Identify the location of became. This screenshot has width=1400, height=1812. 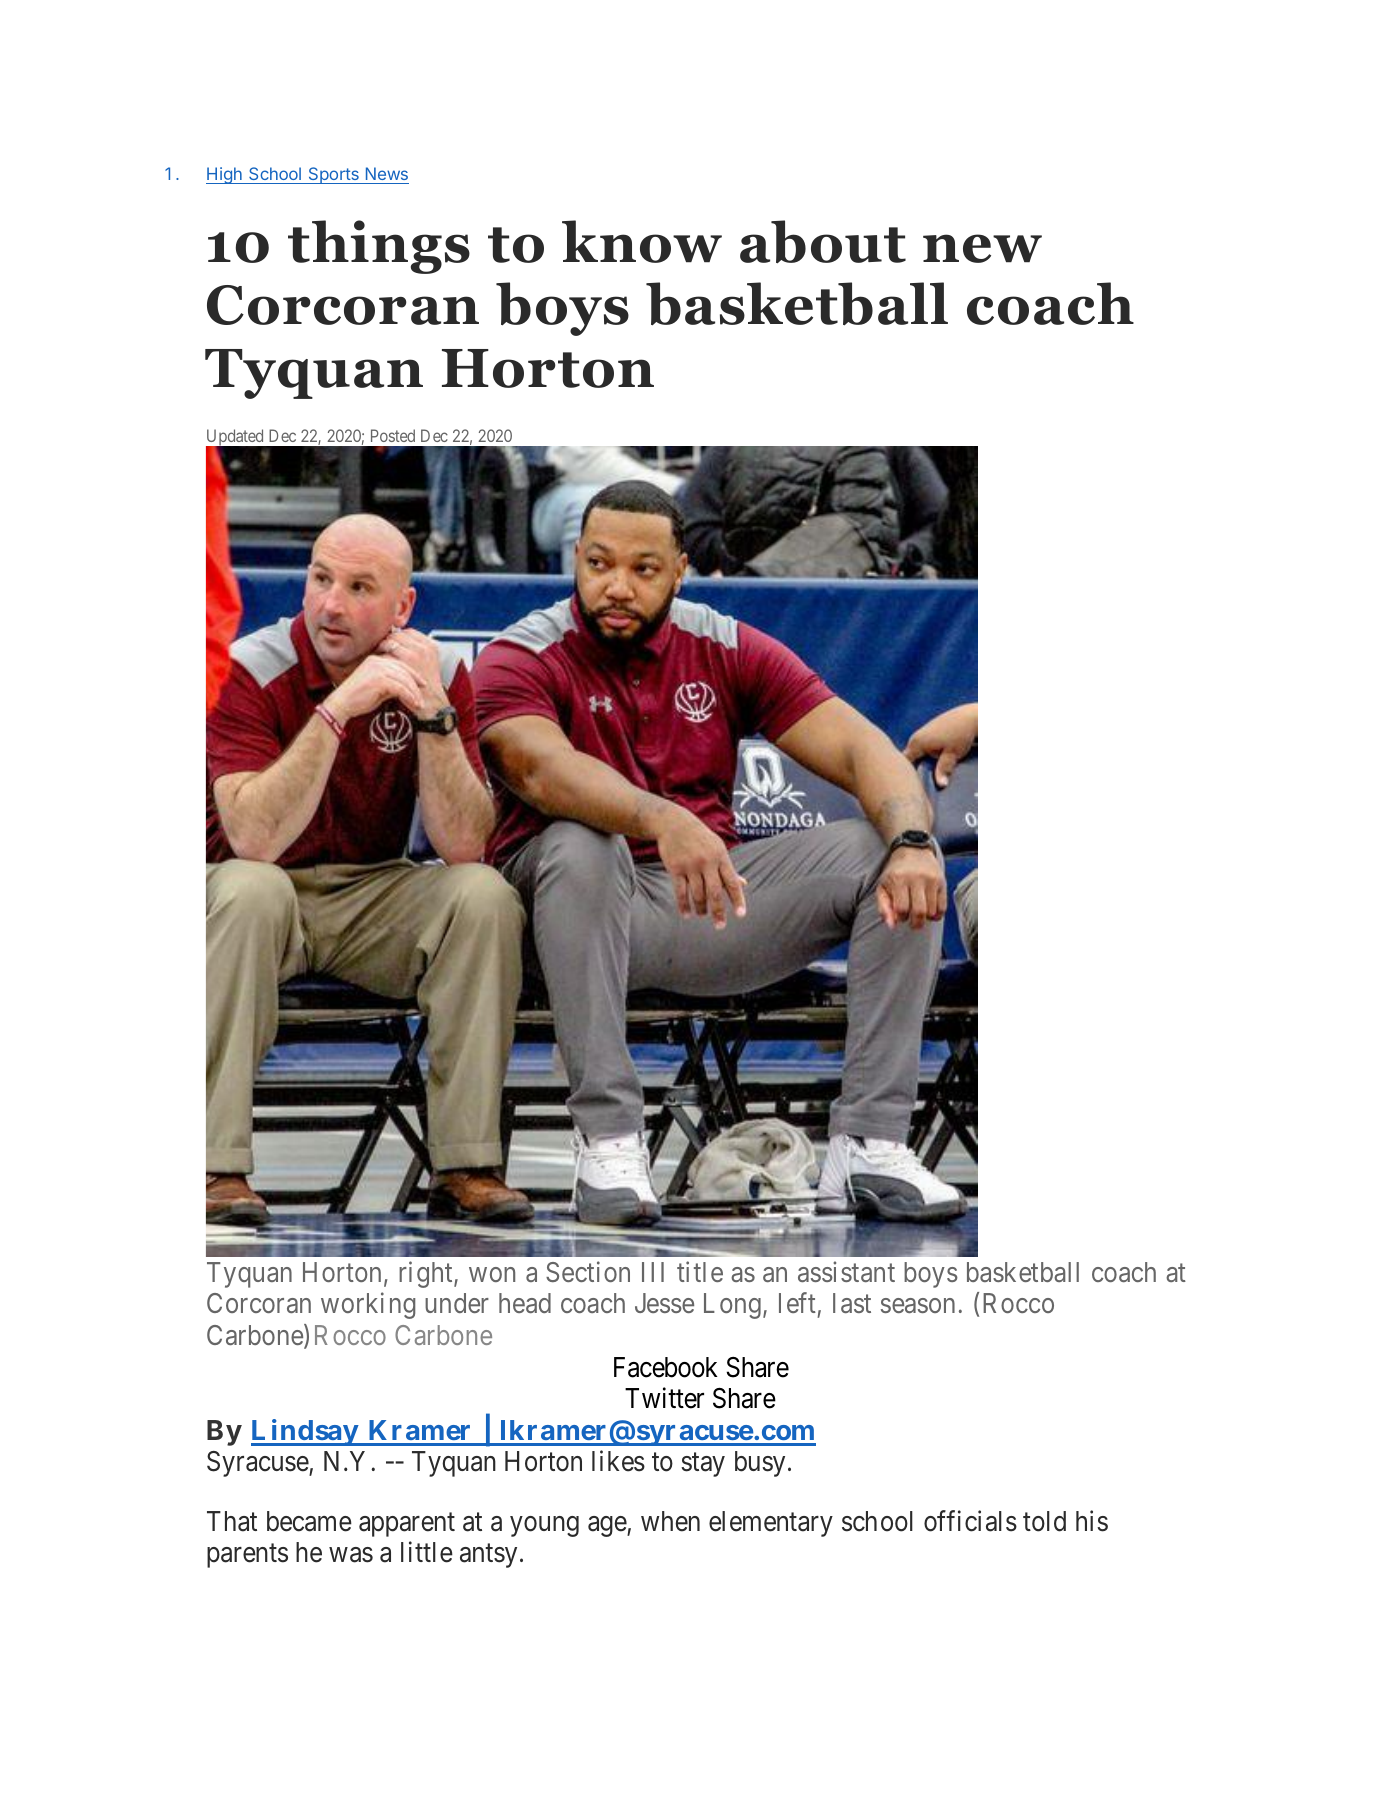
(309, 1521).
